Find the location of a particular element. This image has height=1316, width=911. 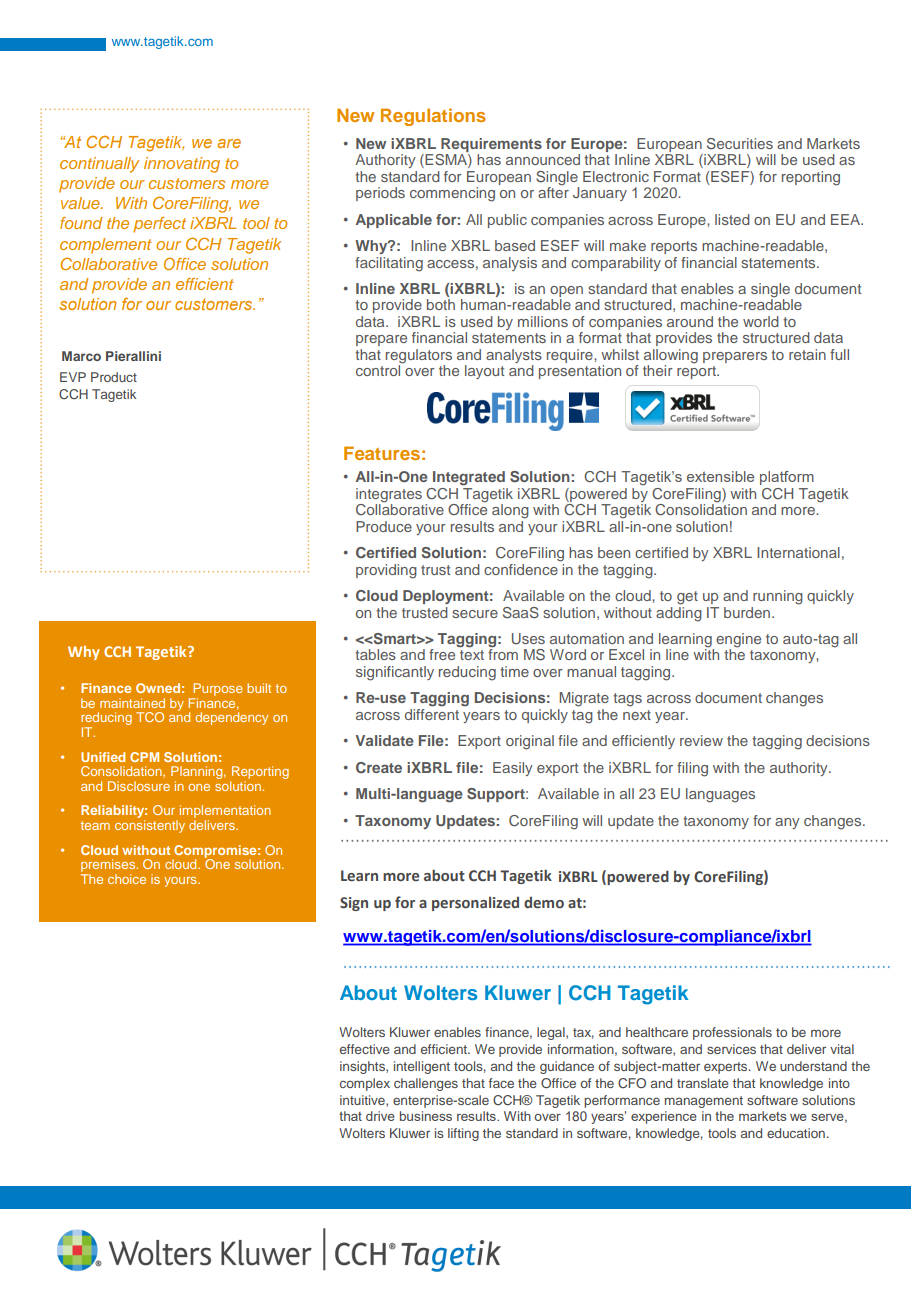

secure is located at coordinates (475, 614).
